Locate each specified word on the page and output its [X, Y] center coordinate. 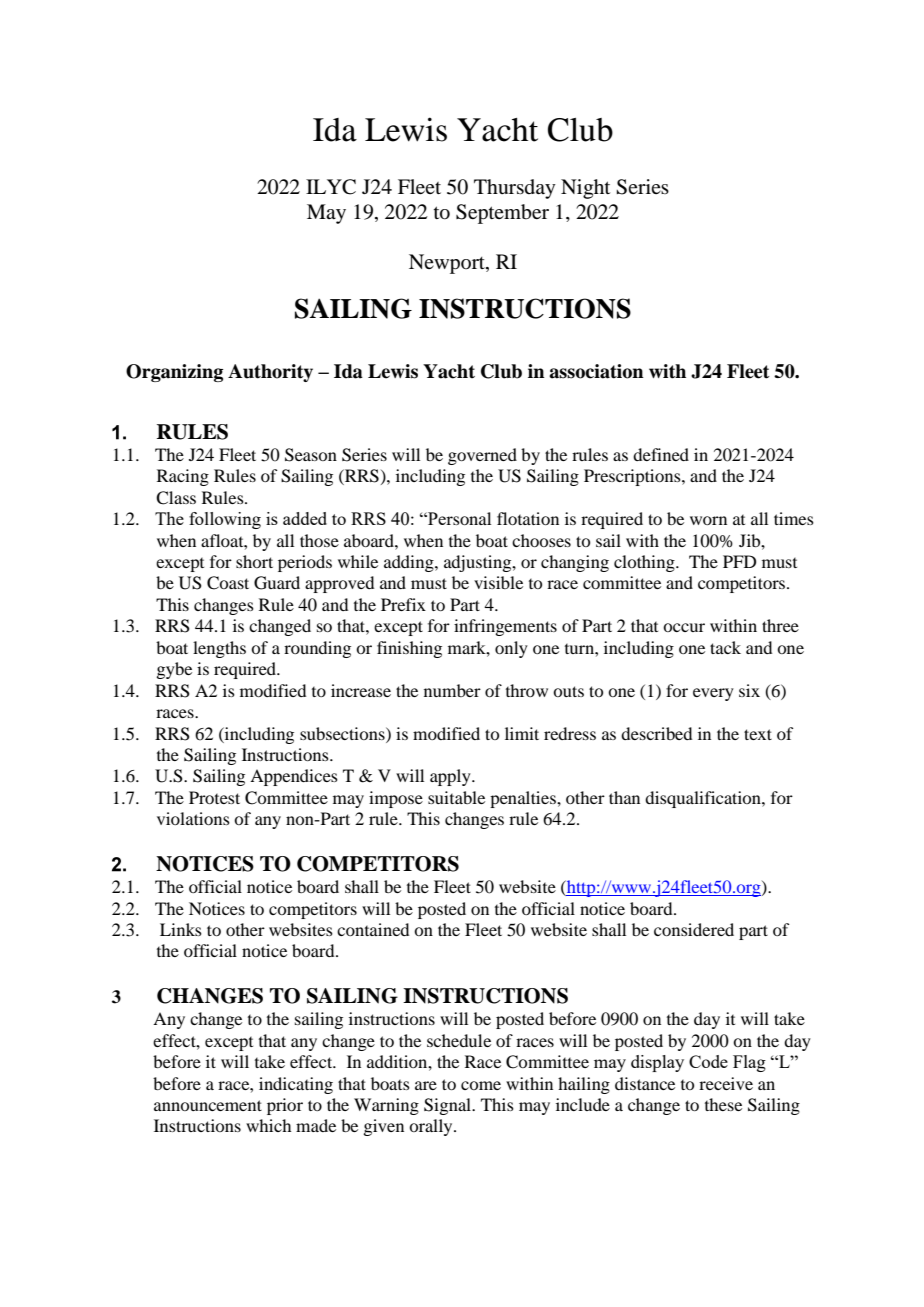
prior [285, 1106]
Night [585, 189]
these [723, 1104]
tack [725, 647]
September [502, 214]
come [481, 1085]
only [511, 649]
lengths [219, 649]
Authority [270, 373]
